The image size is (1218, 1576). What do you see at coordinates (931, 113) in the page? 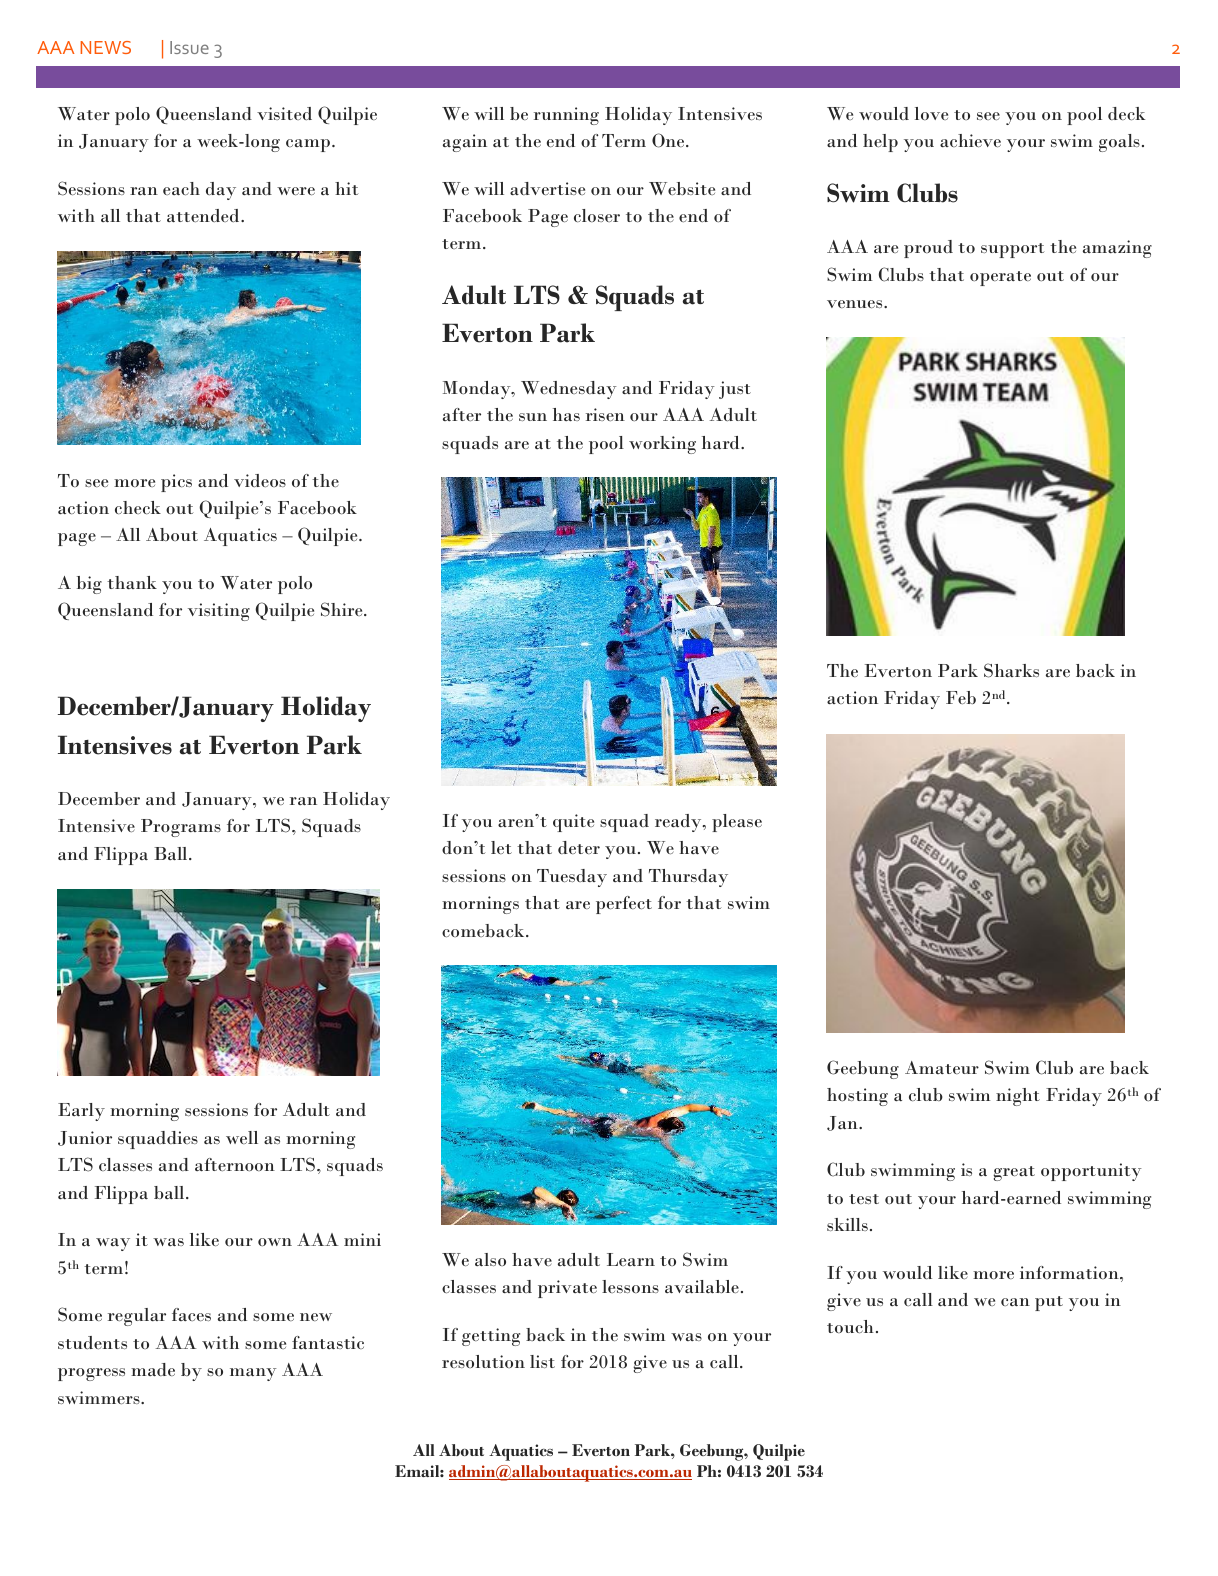
I see `love` at bounding box center [931, 113].
